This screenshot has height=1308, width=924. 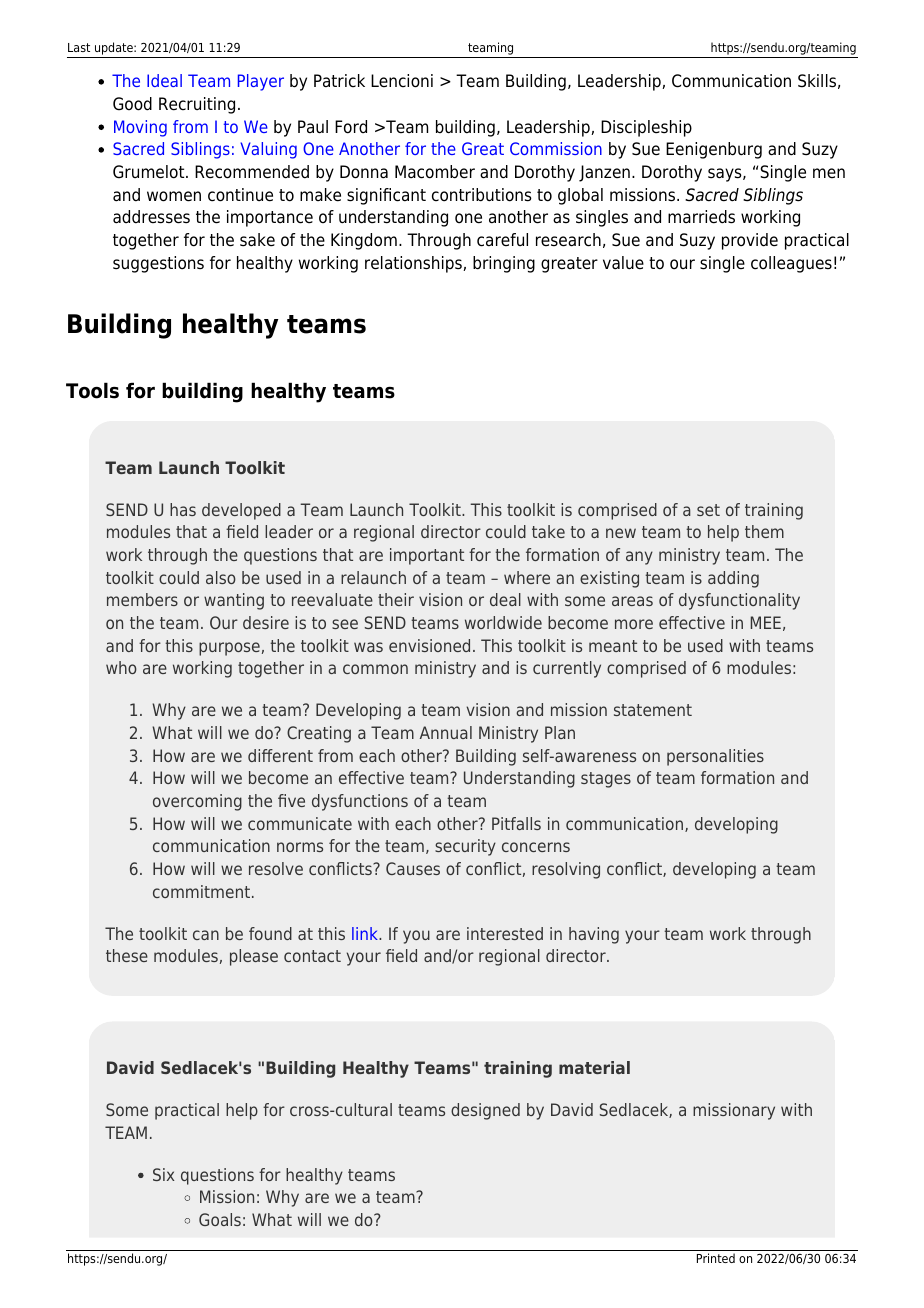 I want to click on value, so click(x=623, y=263).
